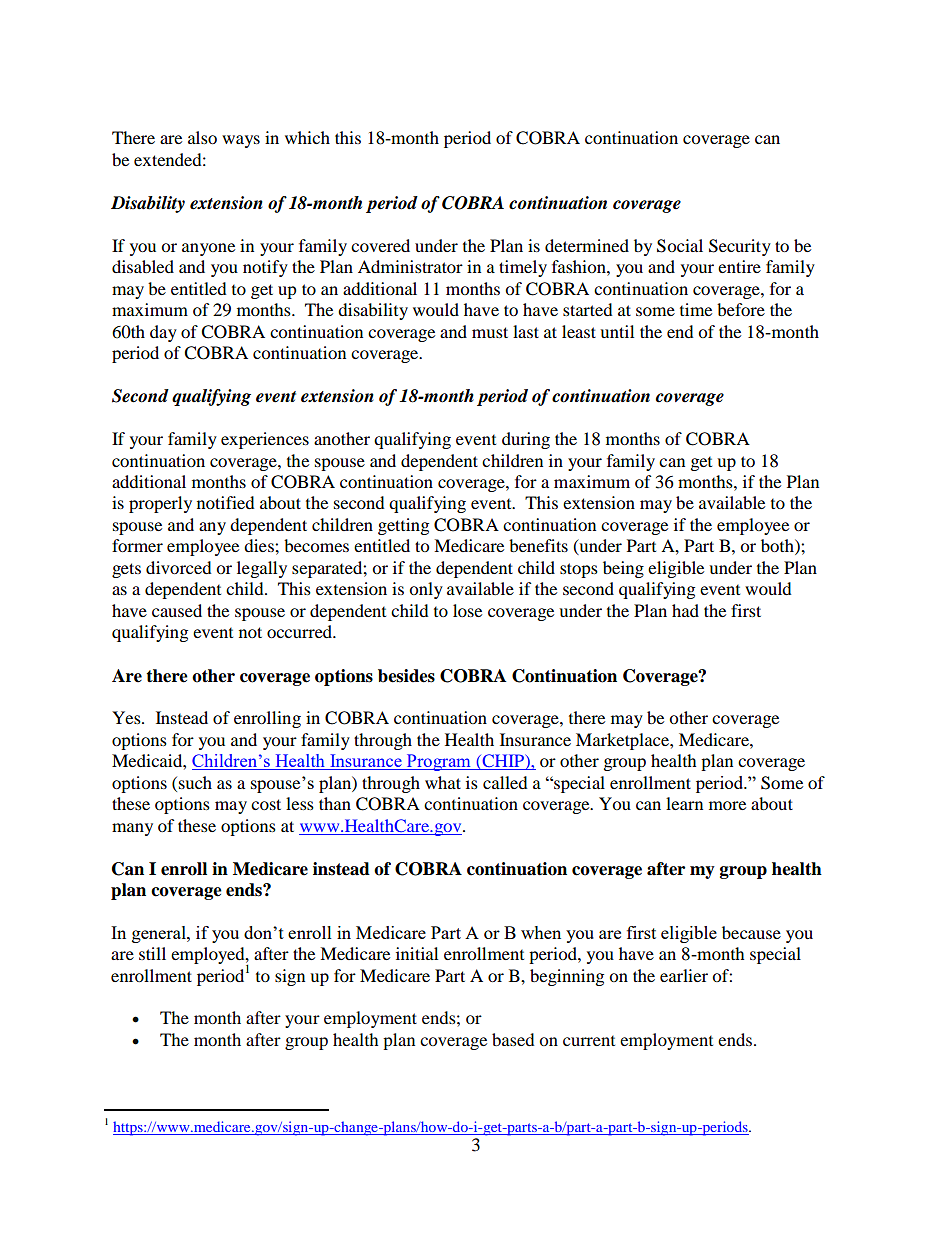 Image resolution: width=952 pixels, height=1233 pixels. What do you see at coordinates (380, 245) in the screenshot?
I see `covered` at bounding box center [380, 245].
